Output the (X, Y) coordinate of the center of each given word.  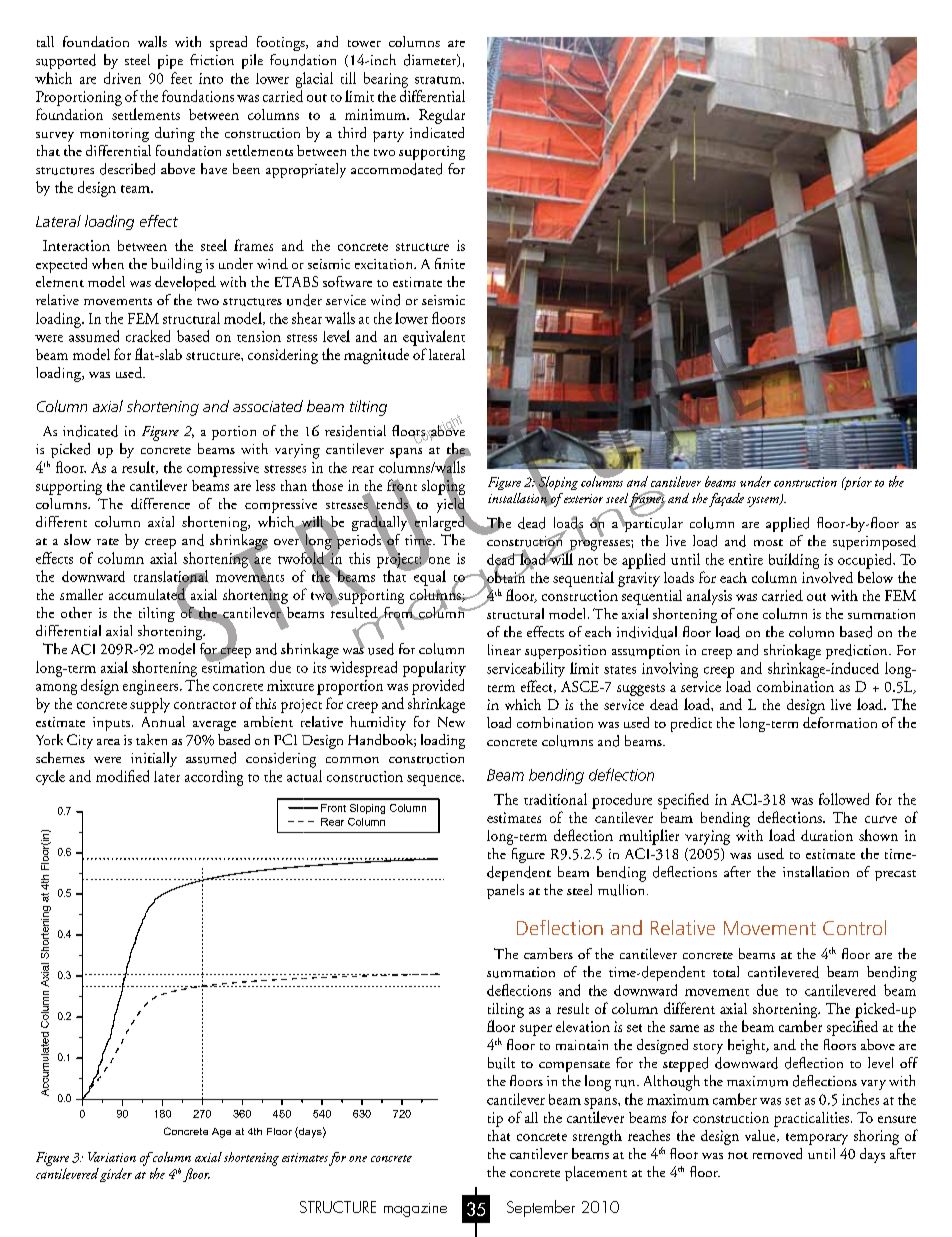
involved (827, 577)
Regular (442, 116)
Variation (112, 1157)
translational (171, 577)
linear (504, 649)
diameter (431, 60)
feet (181, 78)
